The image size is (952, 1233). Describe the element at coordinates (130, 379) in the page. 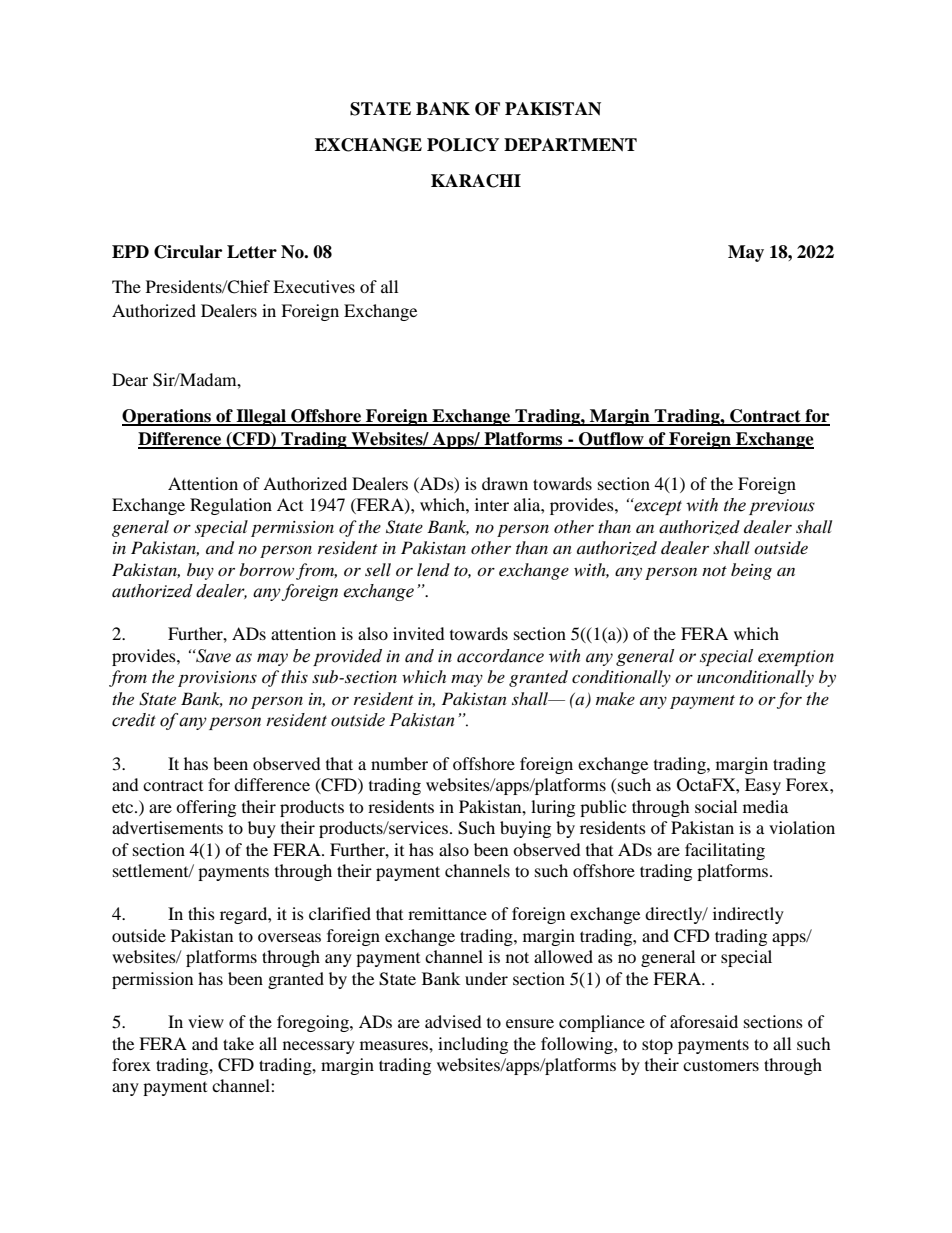

I see `Dear` at that location.
